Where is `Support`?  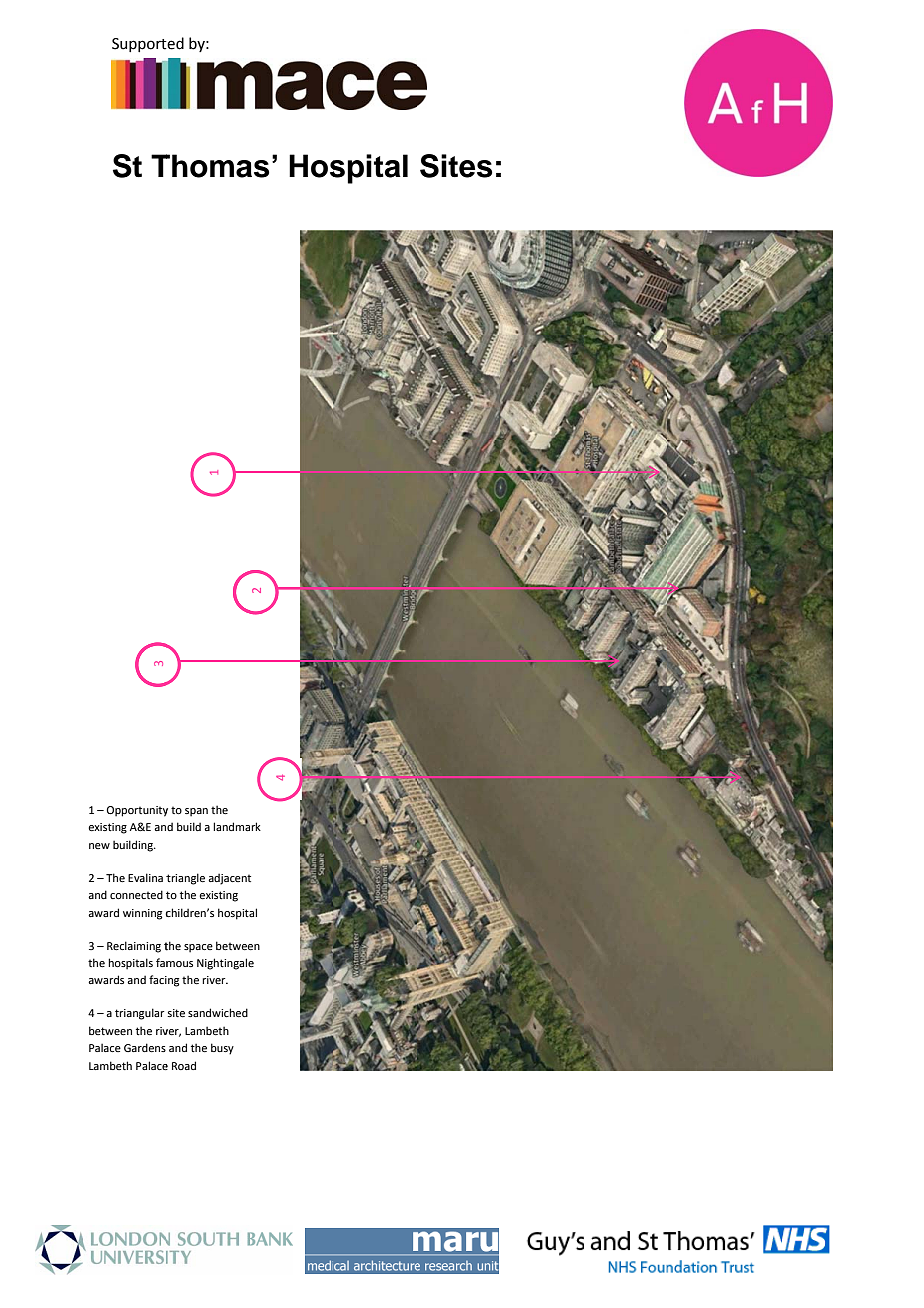
Support is located at coordinates (140, 45).
